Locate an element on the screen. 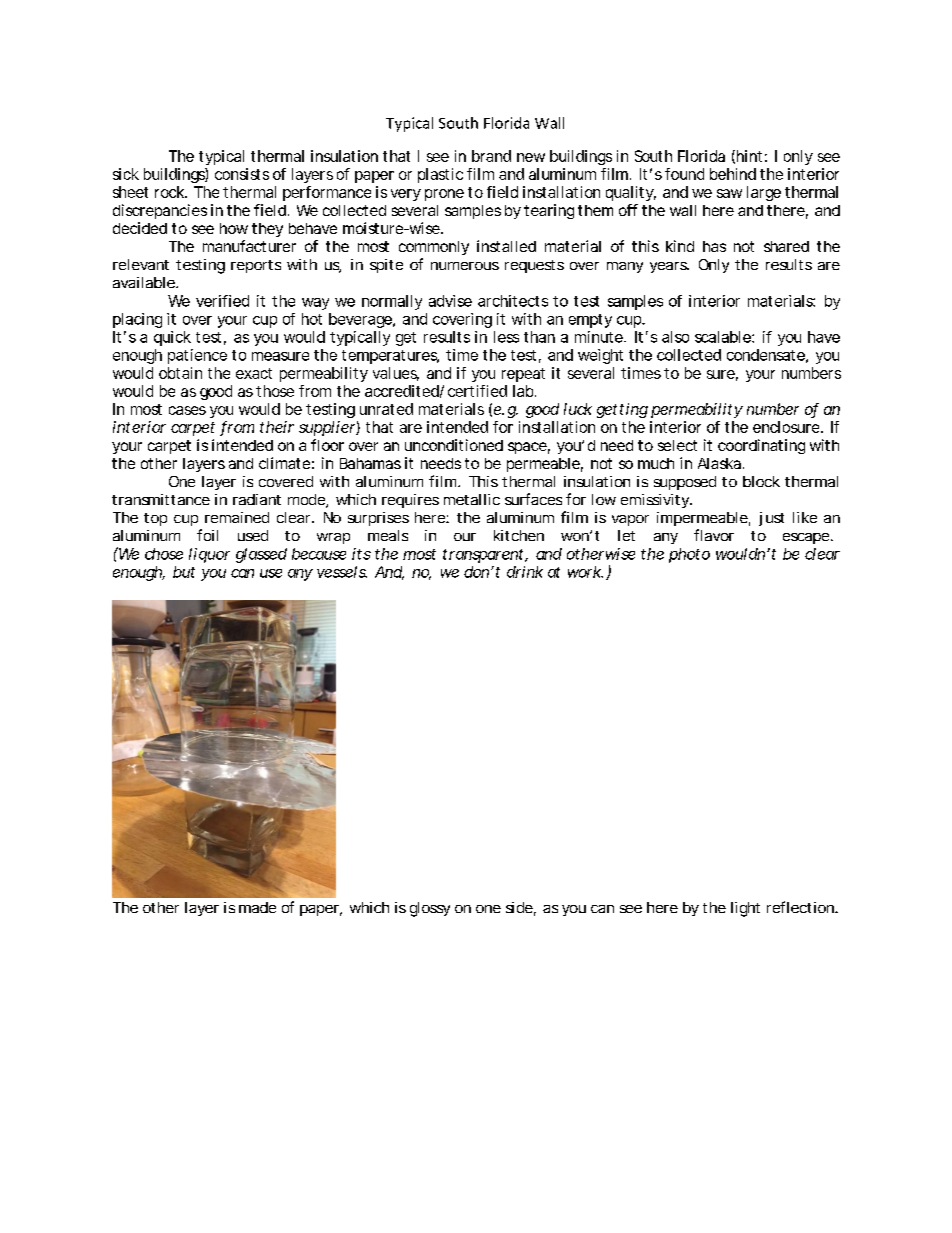  unconditioned is located at coordinates (454, 445).
